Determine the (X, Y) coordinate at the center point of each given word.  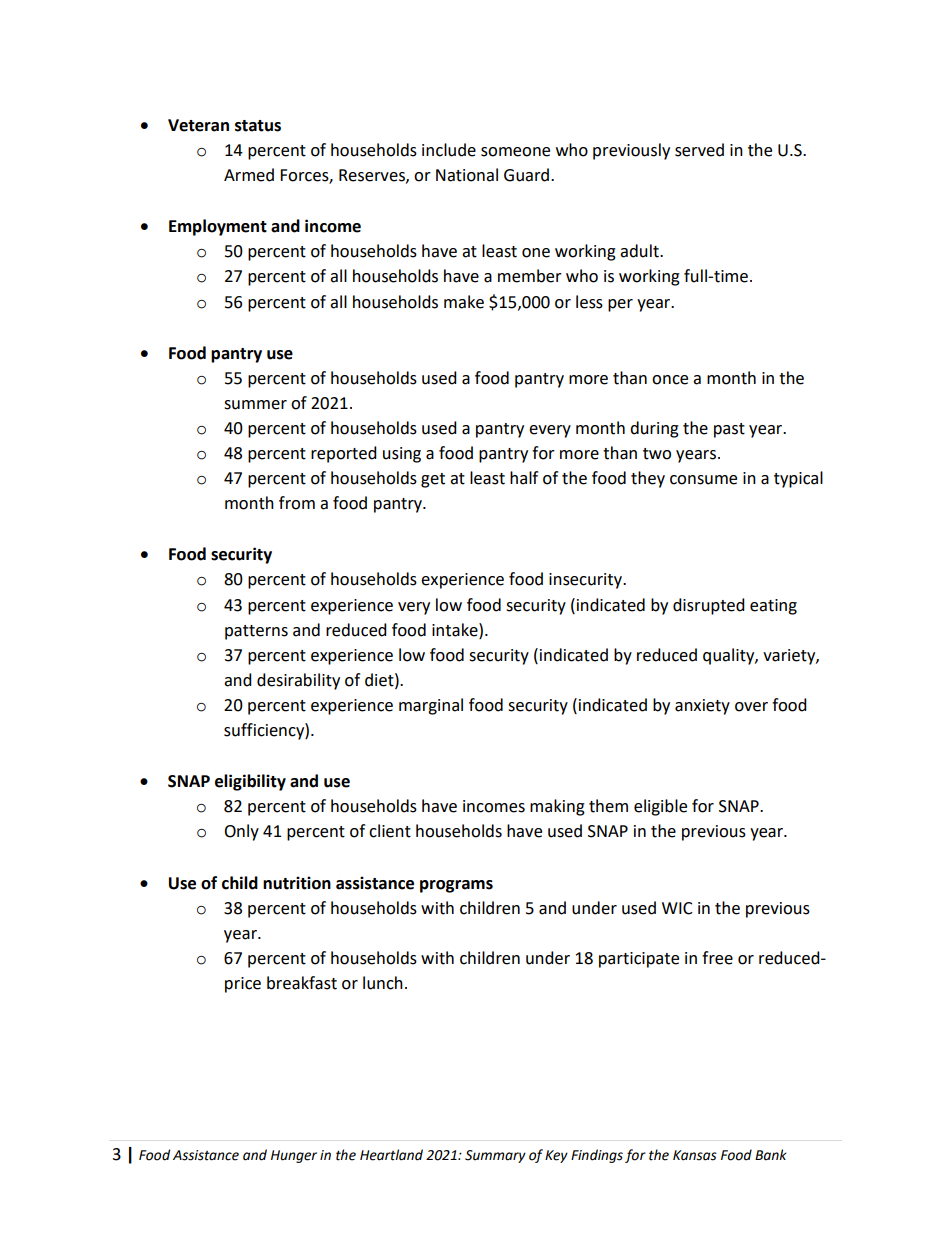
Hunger (294, 1156)
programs (456, 886)
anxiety (702, 707)
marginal (431, 706)
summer (255, 405)
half (524, 478)
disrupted (709, 606)
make (464, 302)
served (699, 150)
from (297, 503)
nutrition (297, 883)
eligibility (250, 782)
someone (515, 152)
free (717, 958)
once (670, 380)
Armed (249, 175)
